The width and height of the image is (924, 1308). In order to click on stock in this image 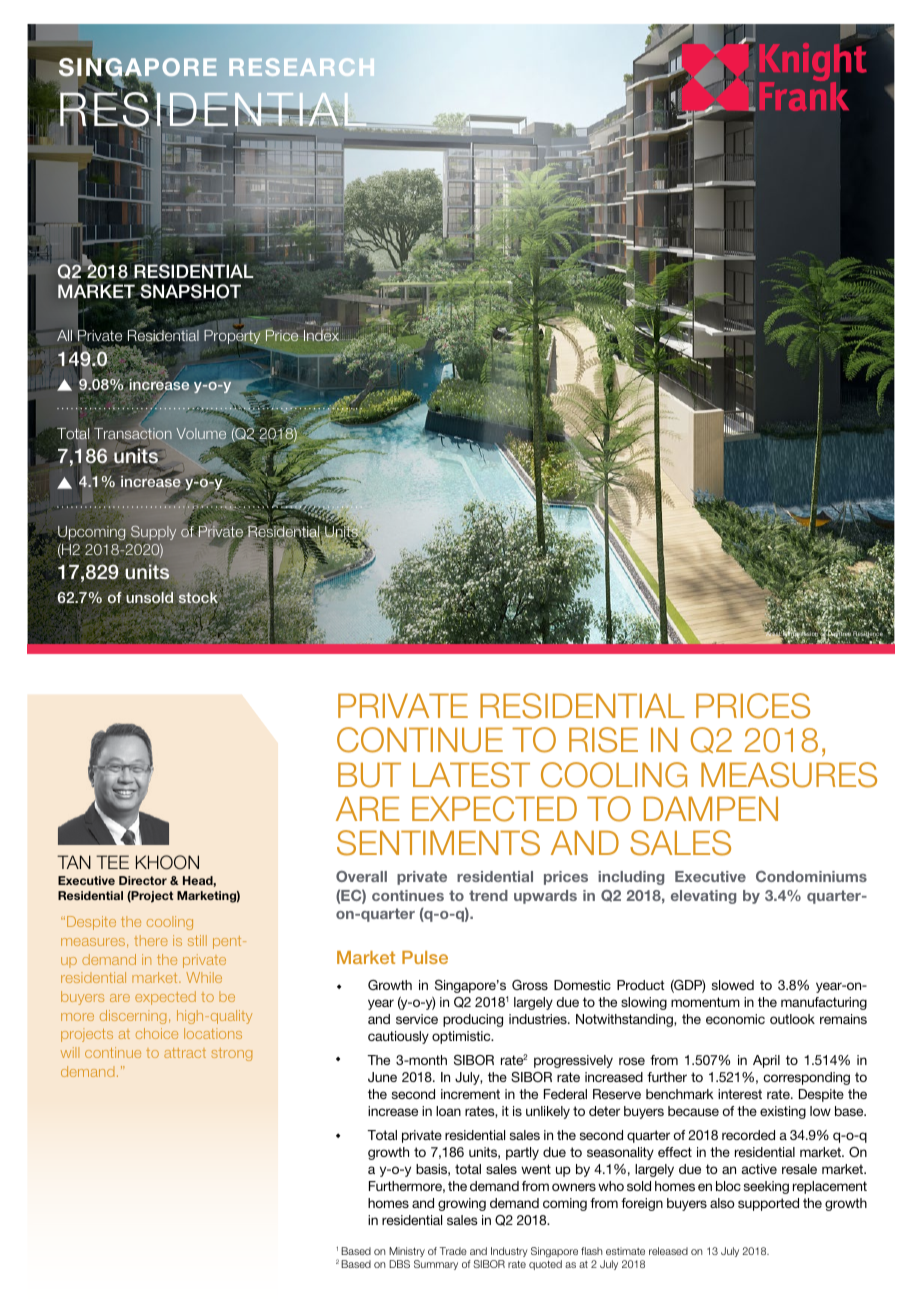, I will do `click(197, 598)`.
